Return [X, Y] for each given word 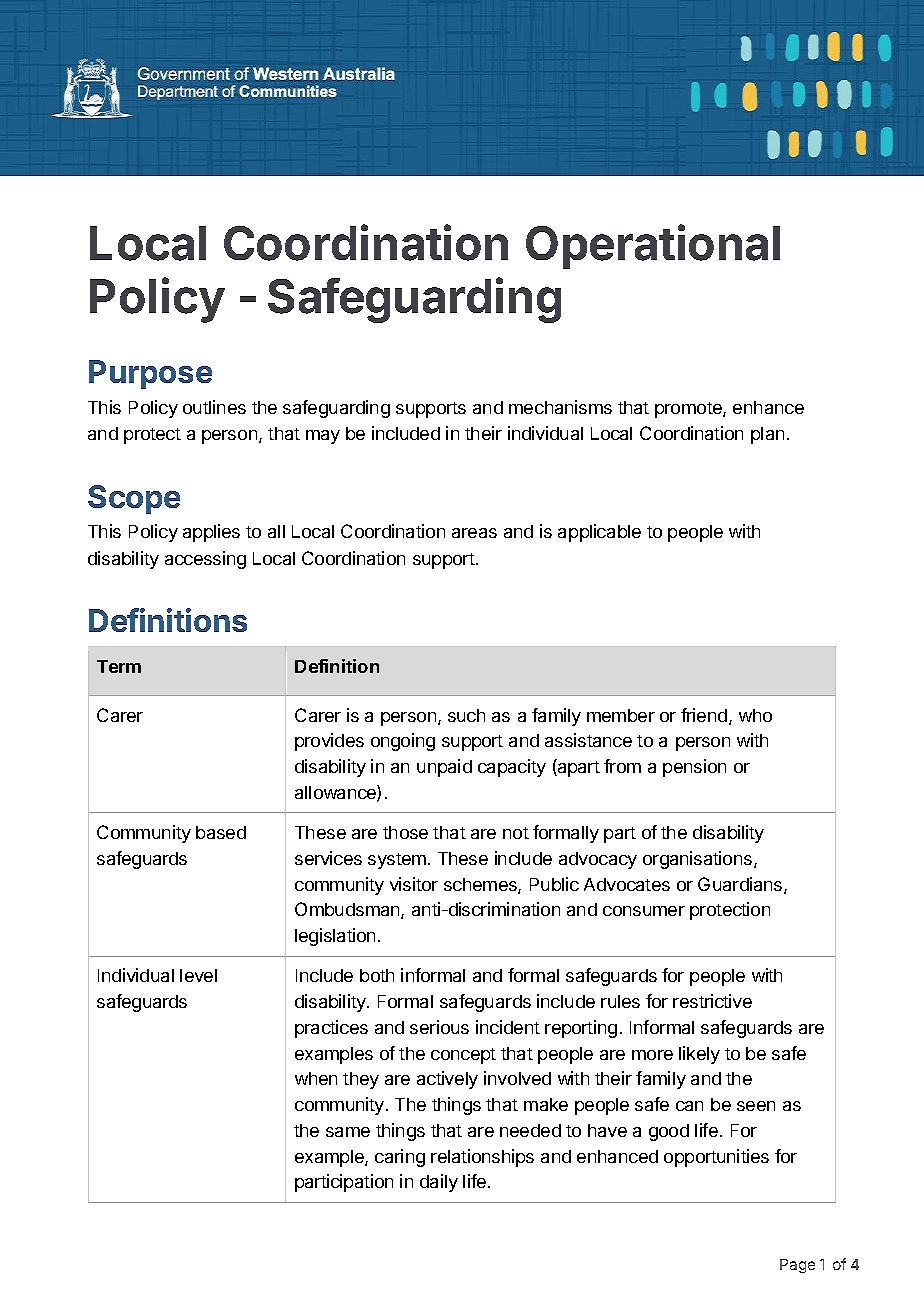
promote [689, 410]
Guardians [741, 885]
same [348, 1132]
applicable [599, 533]
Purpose [150, 374]
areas [474, 533]
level [198, 975]
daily [439, 1183]
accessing [205, 560]
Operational [653, 246]
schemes [481, 886]
